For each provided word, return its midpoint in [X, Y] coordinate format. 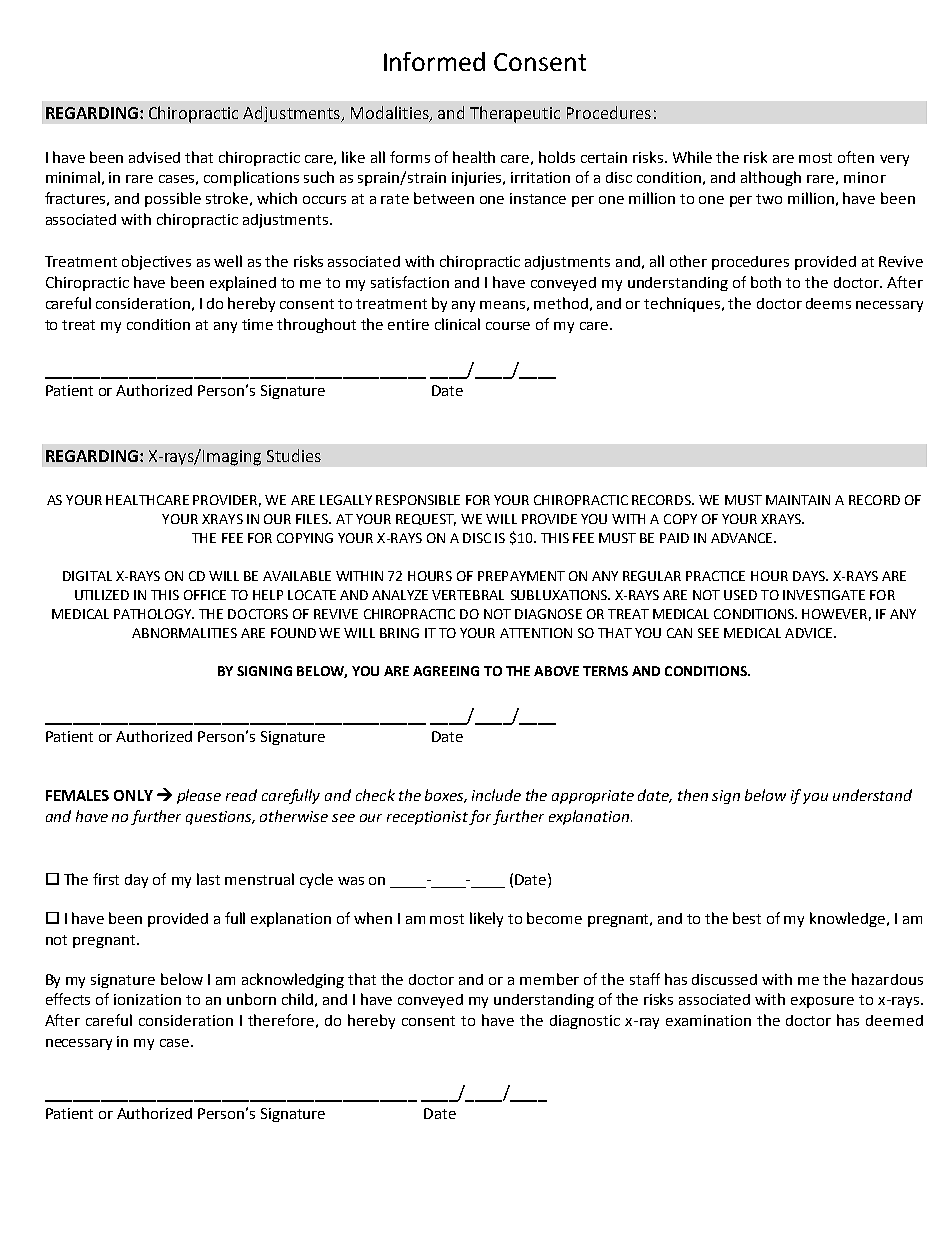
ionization [147, 999]
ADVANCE [741, 538]
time [257, 324]
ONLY [133, 795]
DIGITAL [87, 576]
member [549, 979]
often [856, 157]
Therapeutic [515, 114]
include [496, 795]
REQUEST [426, 520]
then [693, 795]
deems [828, 303]
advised [154, 157]
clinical [457, 324]
